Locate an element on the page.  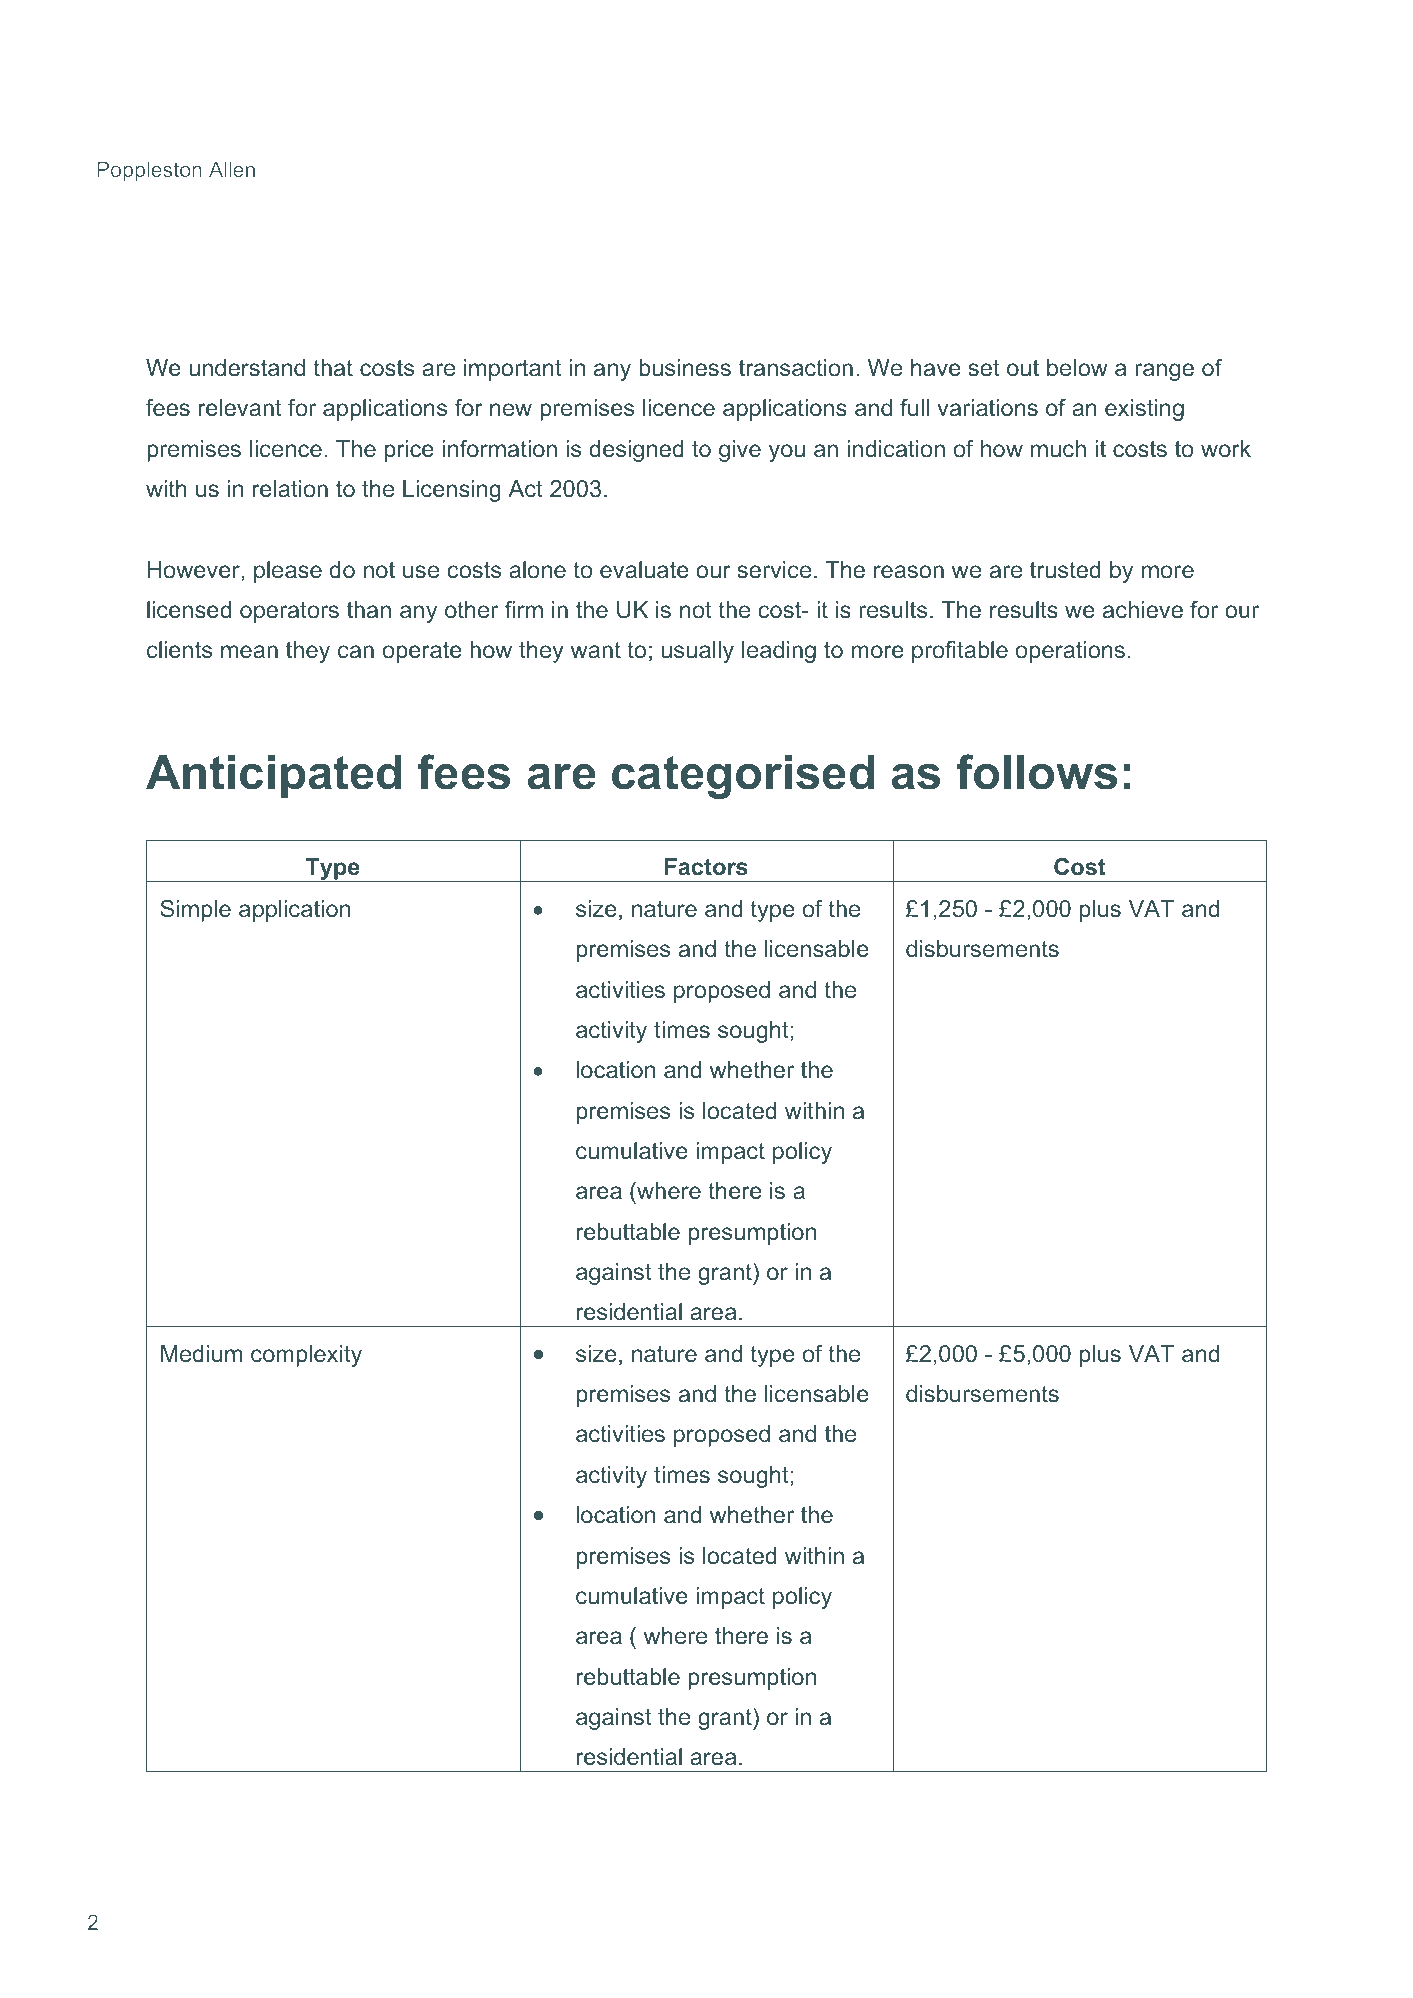
Medium is located at coordinates (201, 1354).
